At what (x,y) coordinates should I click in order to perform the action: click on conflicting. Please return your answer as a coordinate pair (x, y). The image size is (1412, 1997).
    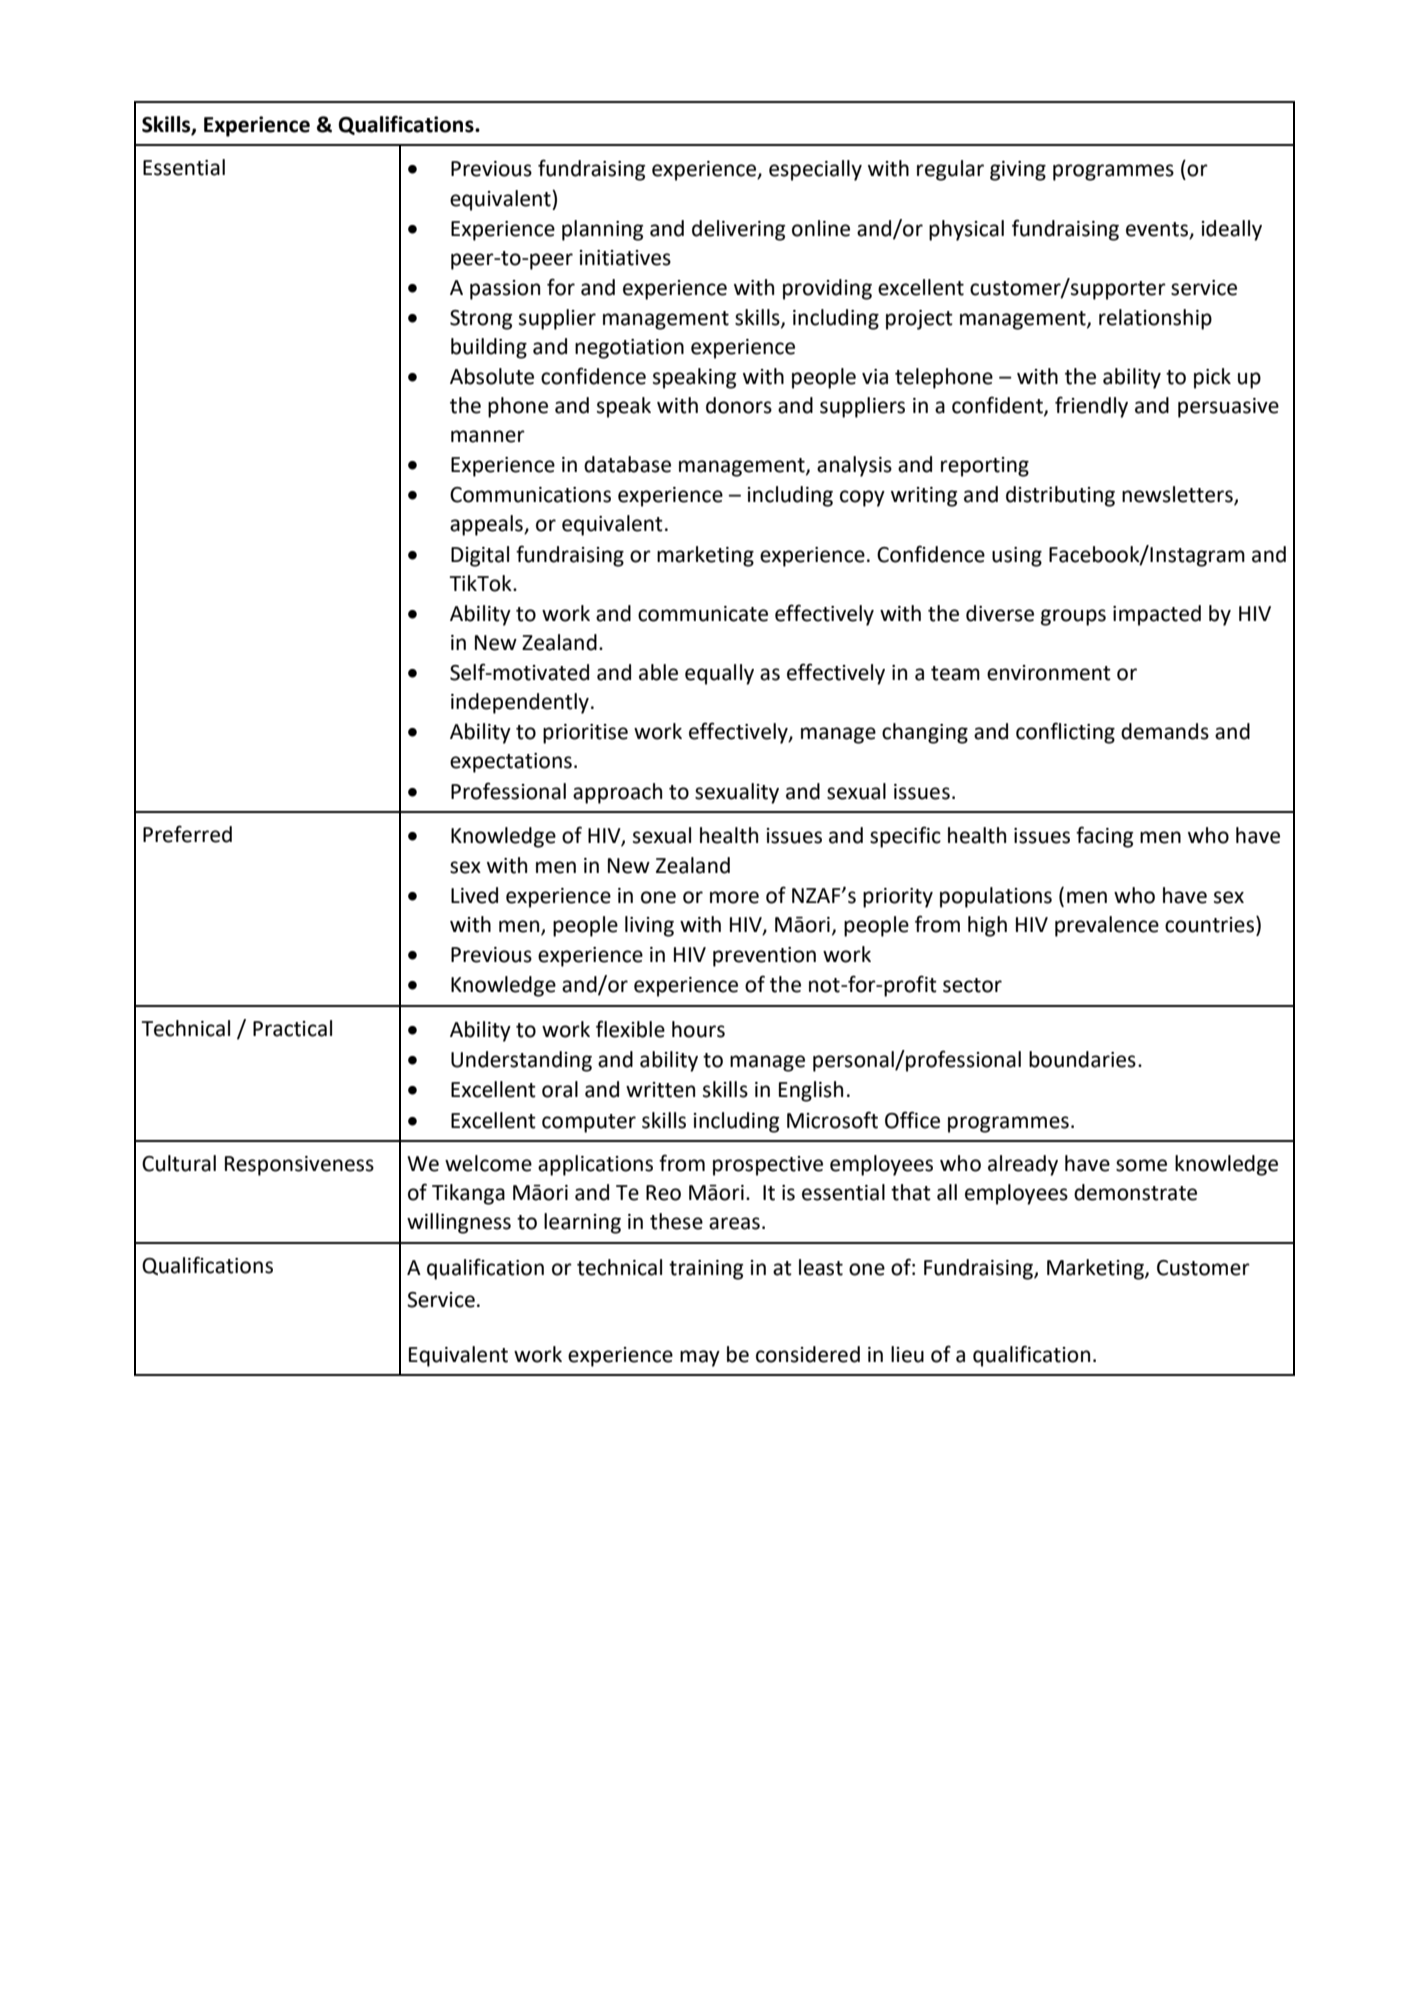
    Looking at the image, I should click on (1065, 733).
